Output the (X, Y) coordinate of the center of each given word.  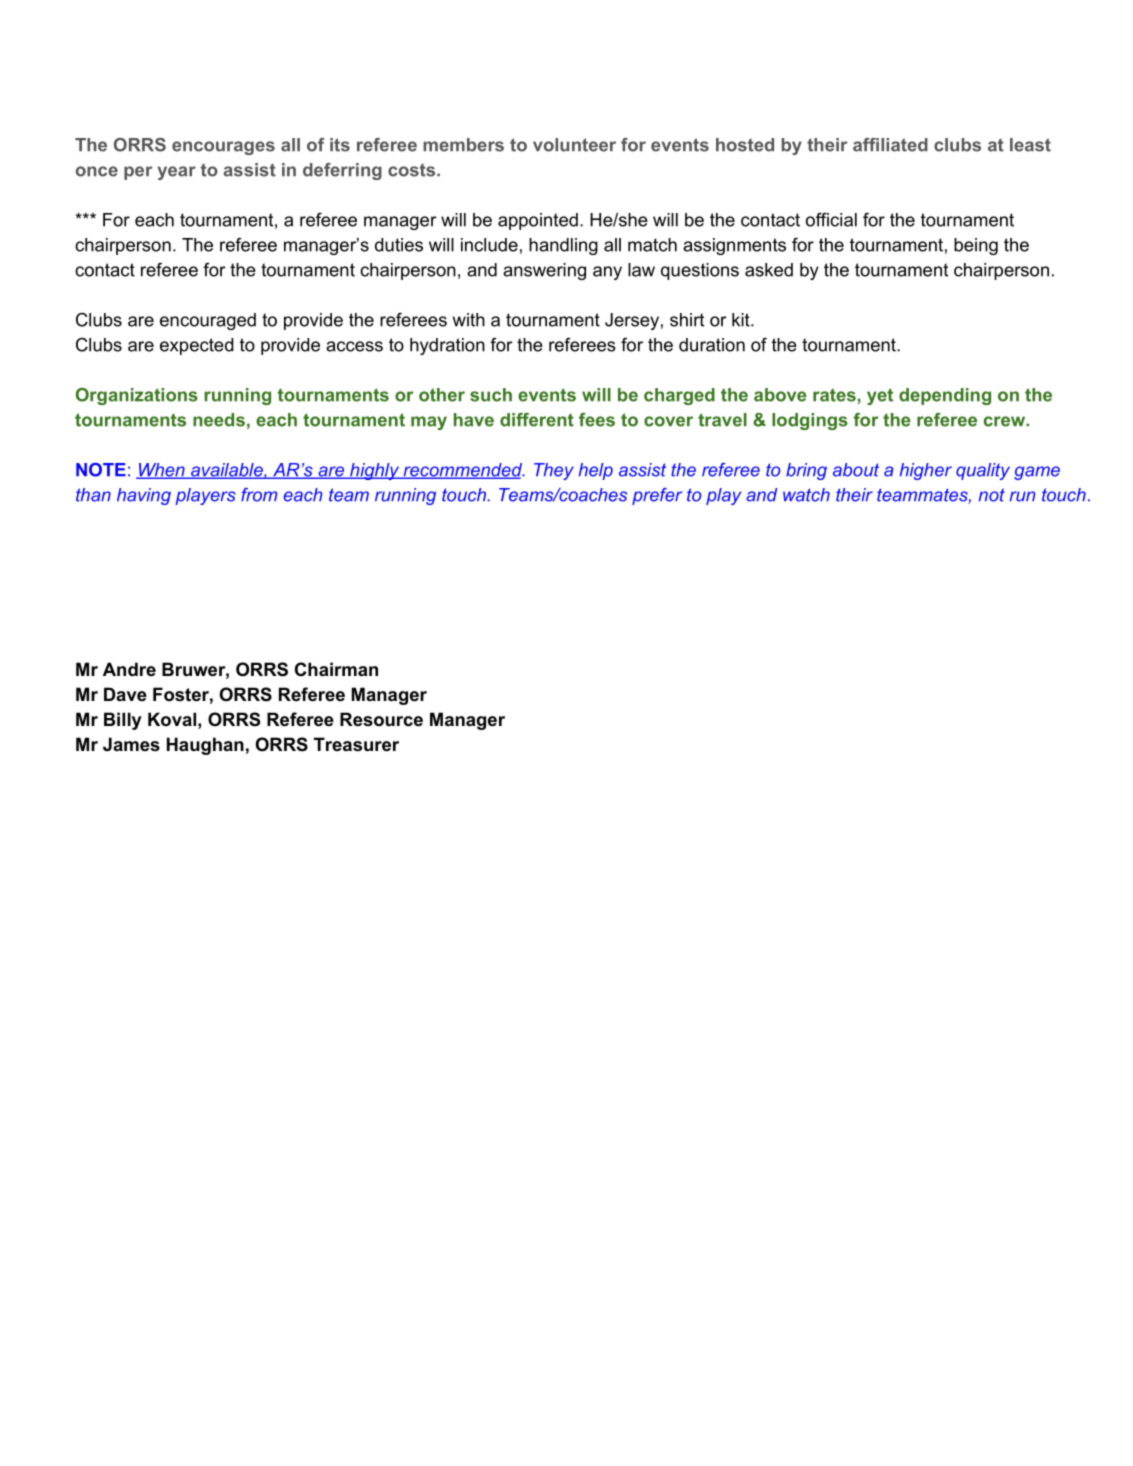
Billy (123, 721)
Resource (381, 719)
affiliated (890, 145)
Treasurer (356, 744)
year (176, 173)
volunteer (574, 145)
